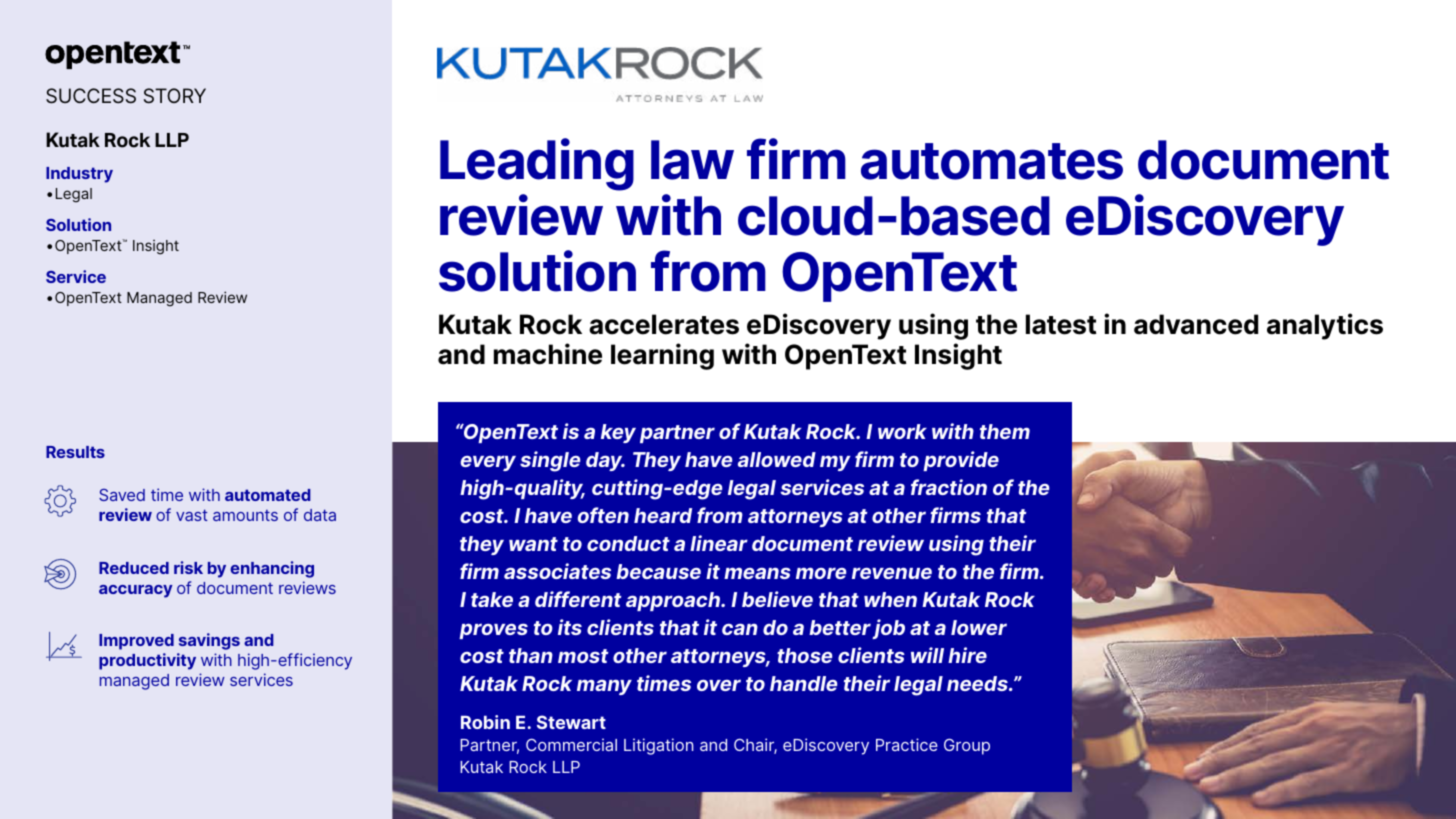 This document has height=819, width=1456. I want to click on machine, so click(548, 354).
